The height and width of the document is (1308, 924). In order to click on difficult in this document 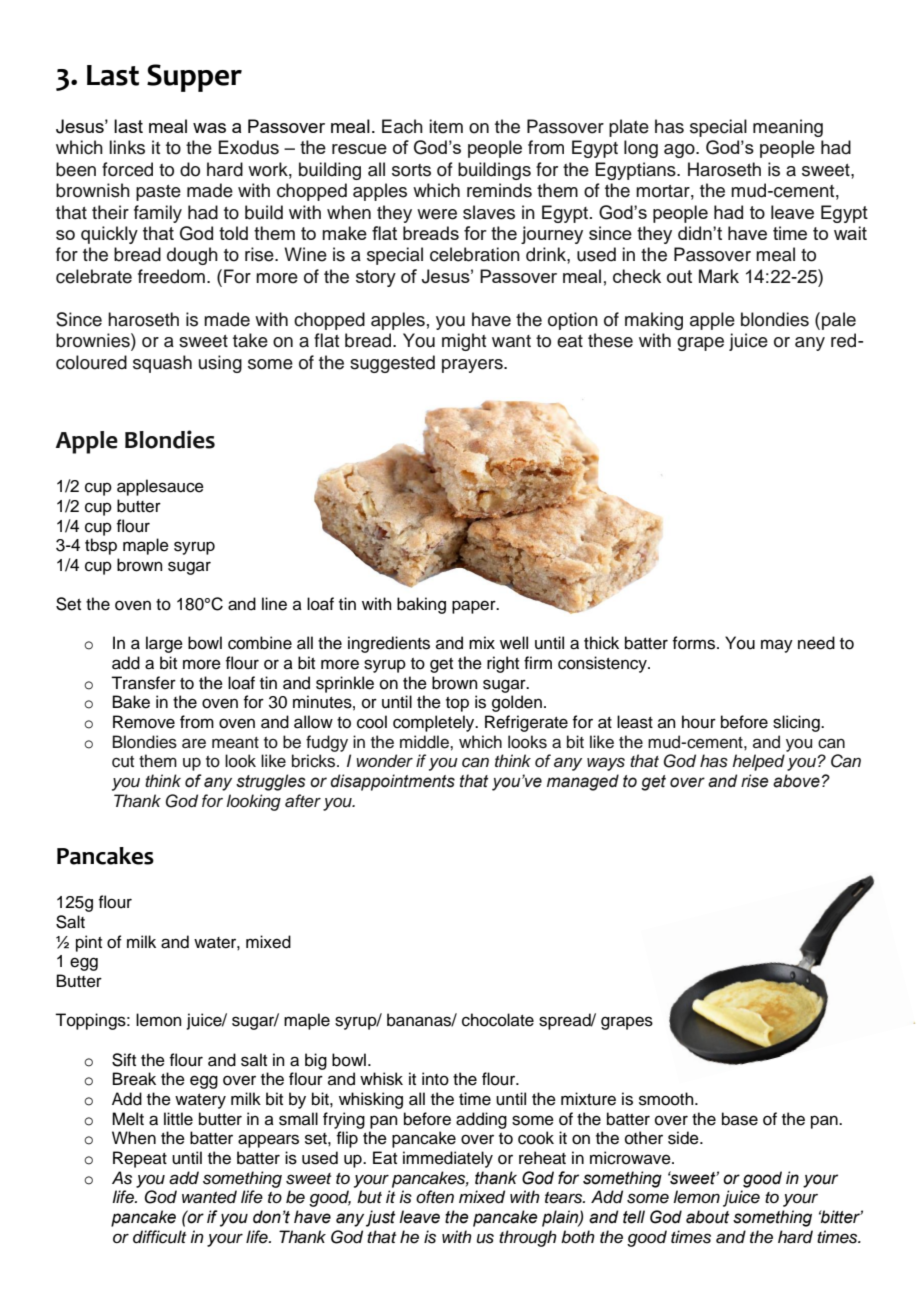, I will do `click(159, 1237)`.
